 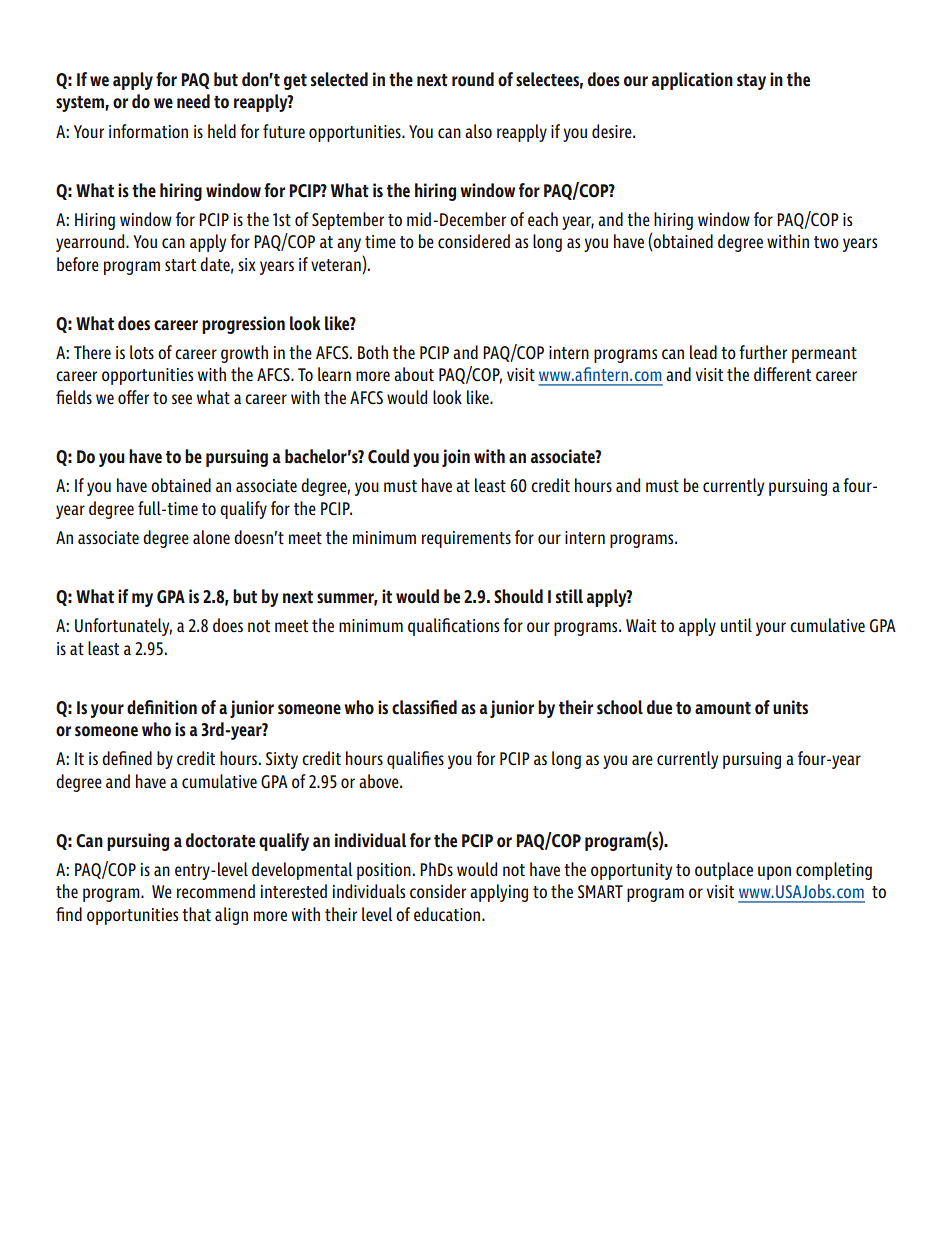 I want to click on qualifications, so click(x=453, y=627).
